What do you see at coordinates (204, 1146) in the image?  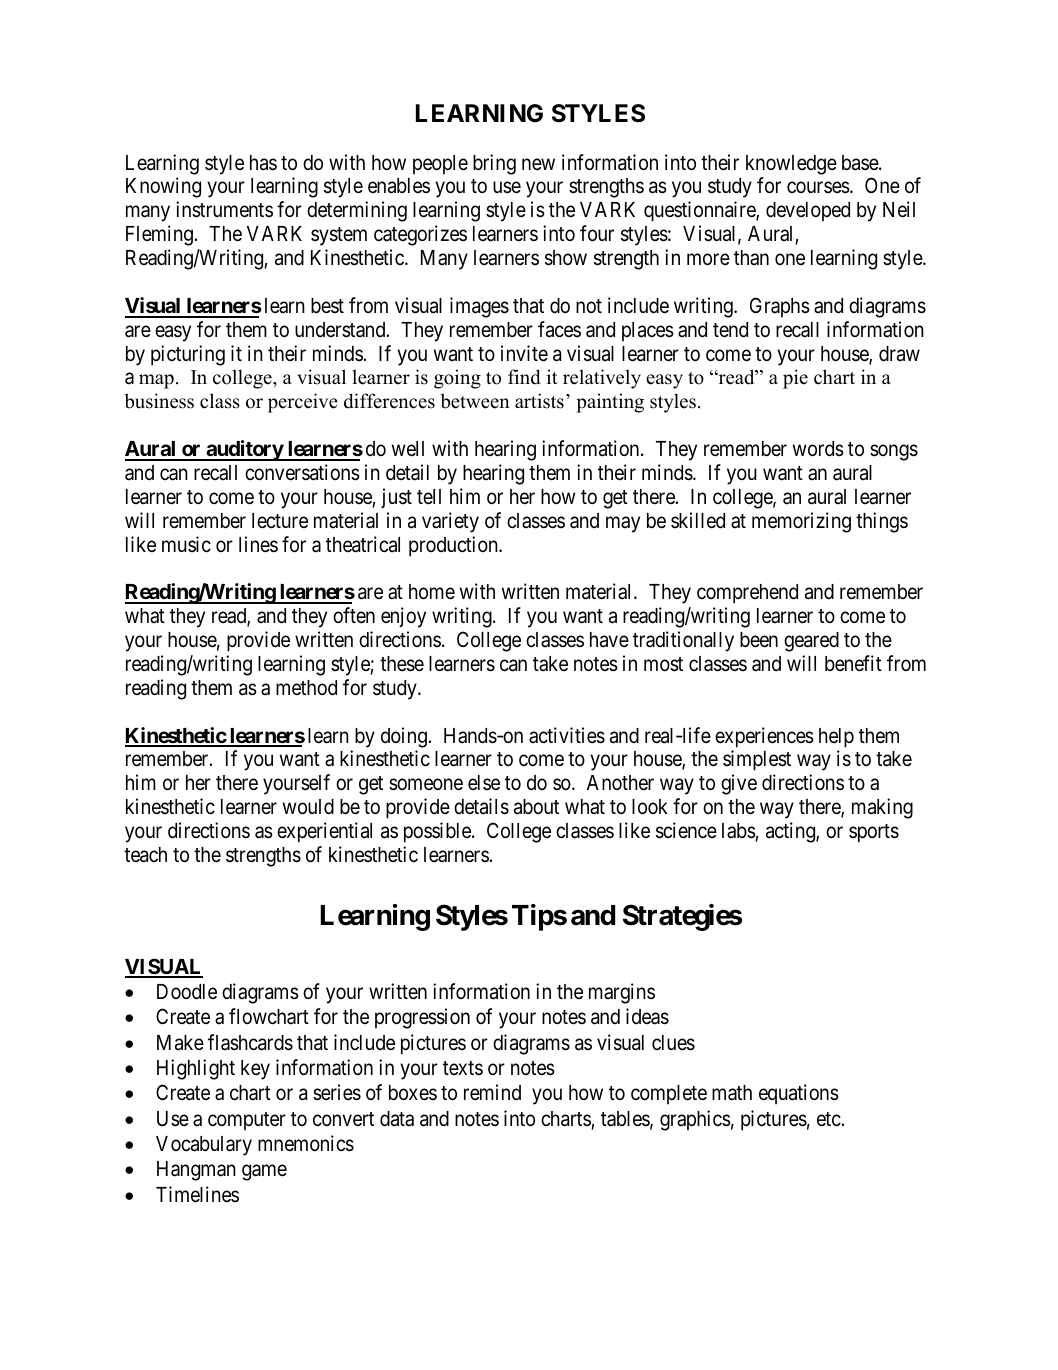 I see `Vocabulary` at bounding box center [204, 1146].
